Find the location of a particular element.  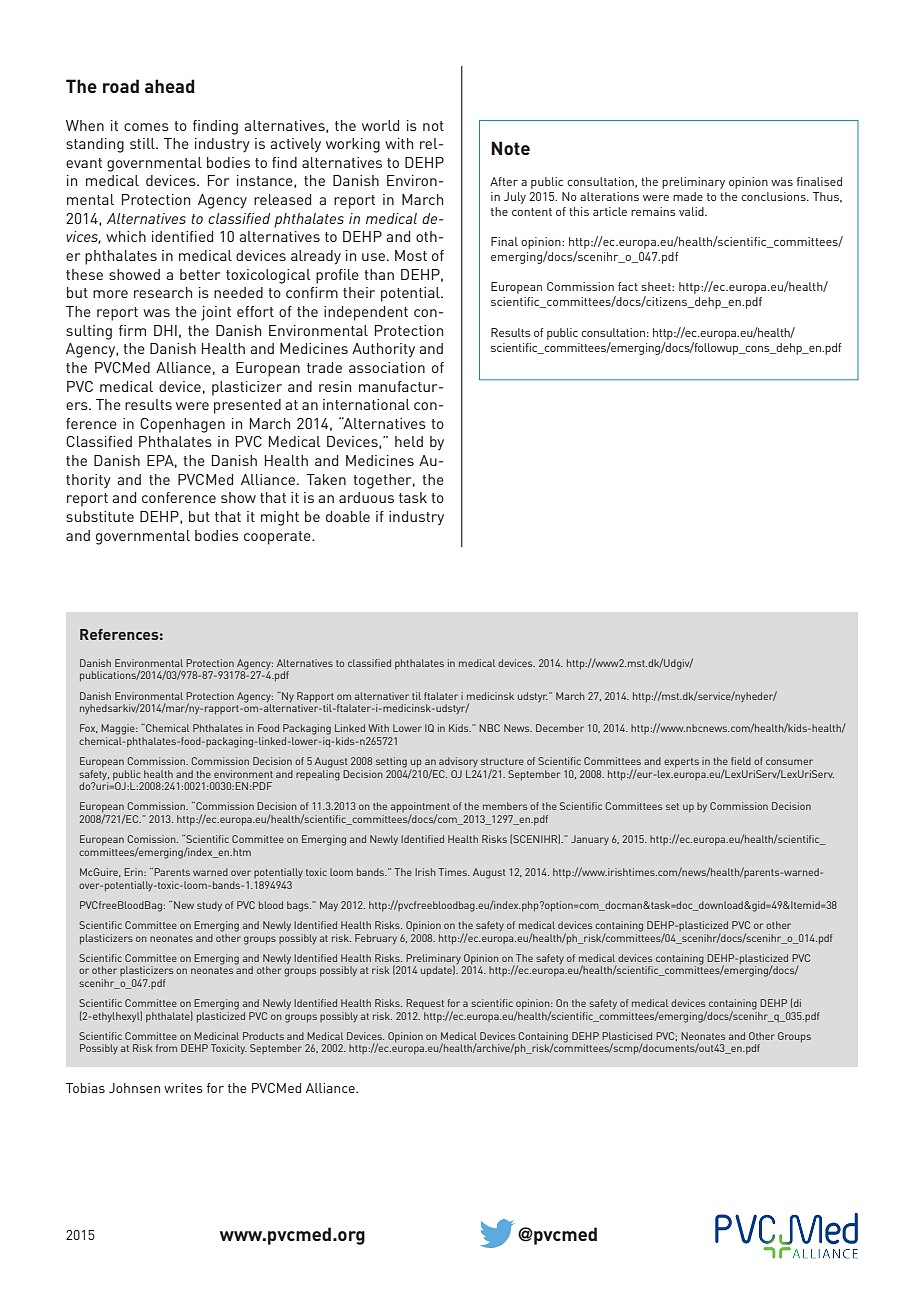

comes is located at coordinates (146, 127).
